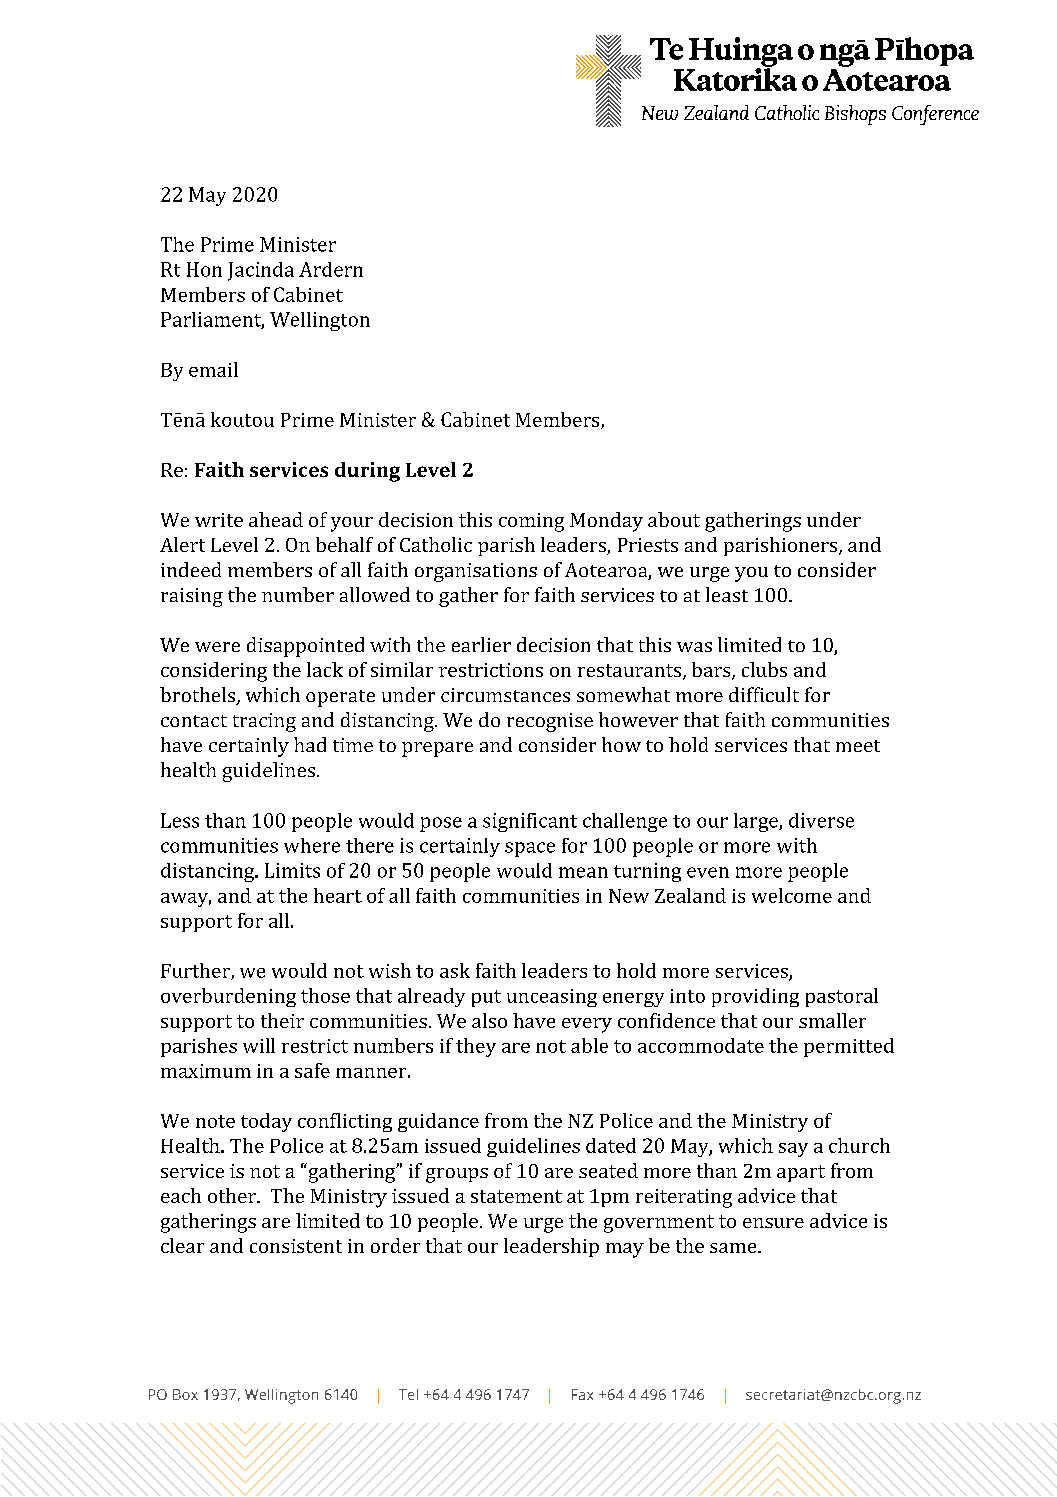 Image resolution: width=1057 pixels, height=1497 pixels. Describe the element at coordinates (320, 321) in the screenshot. I see `Wellington` at that location.
